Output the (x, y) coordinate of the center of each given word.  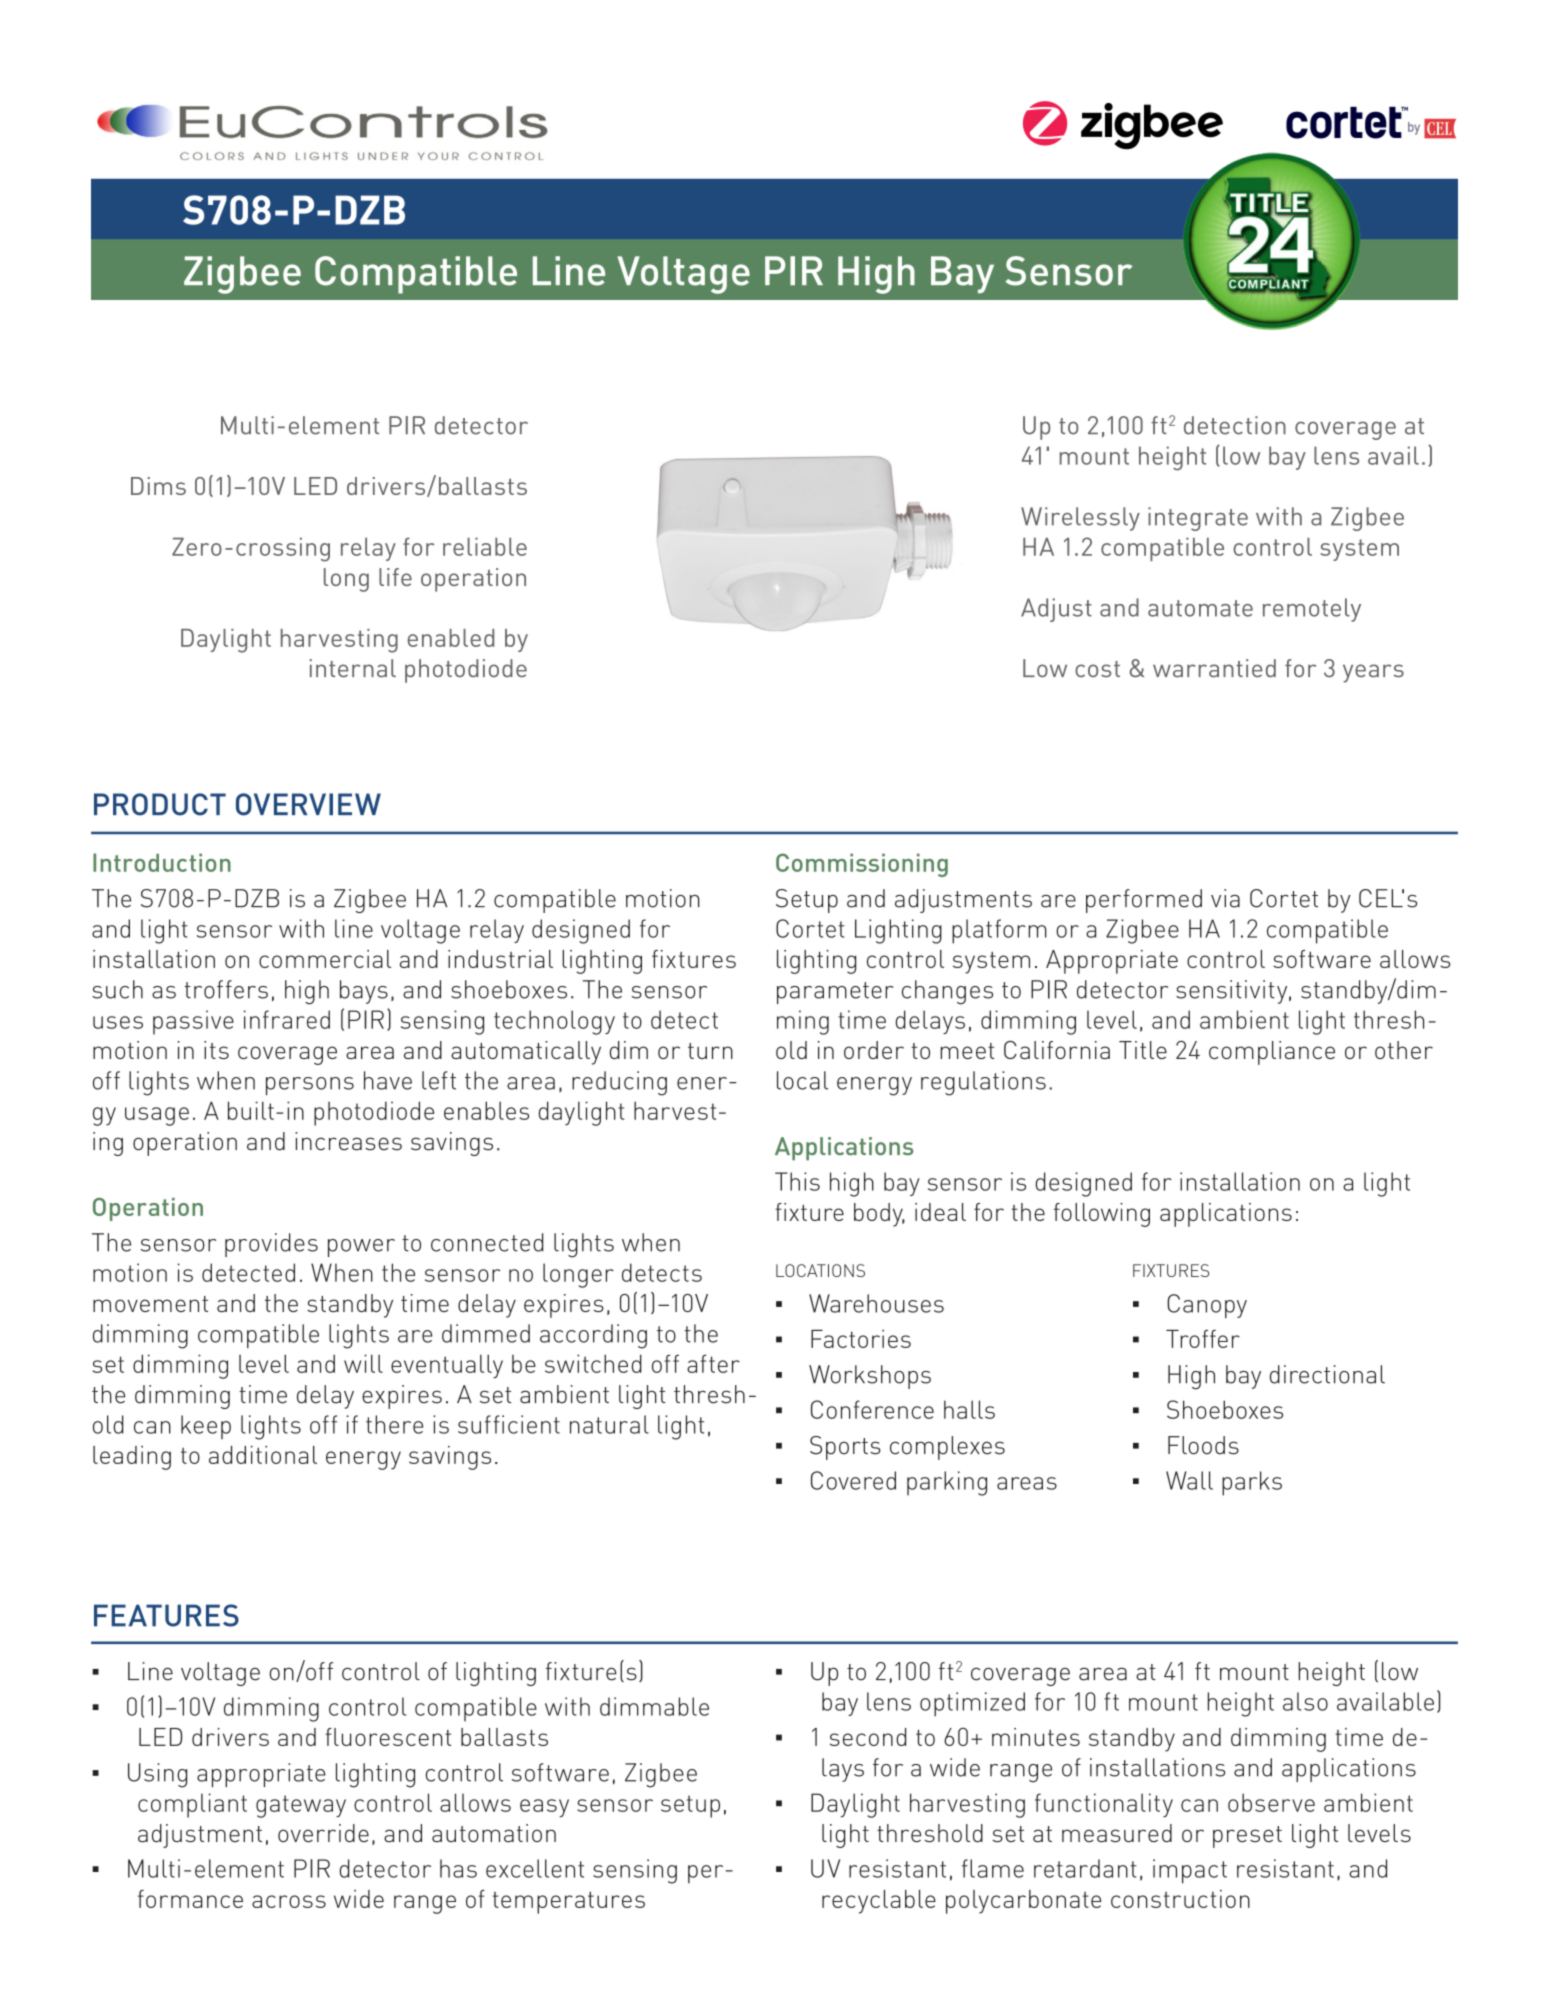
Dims (158, 486)
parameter (835, 993)
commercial (325, 959)
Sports (845, 1448)
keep (206, 1427)
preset (1247, 1837)
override (323, 1833)
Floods (1203, 1445)
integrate (1198, 519)
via (1225, 898)
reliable (485, 546)
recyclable (879, 1902)
